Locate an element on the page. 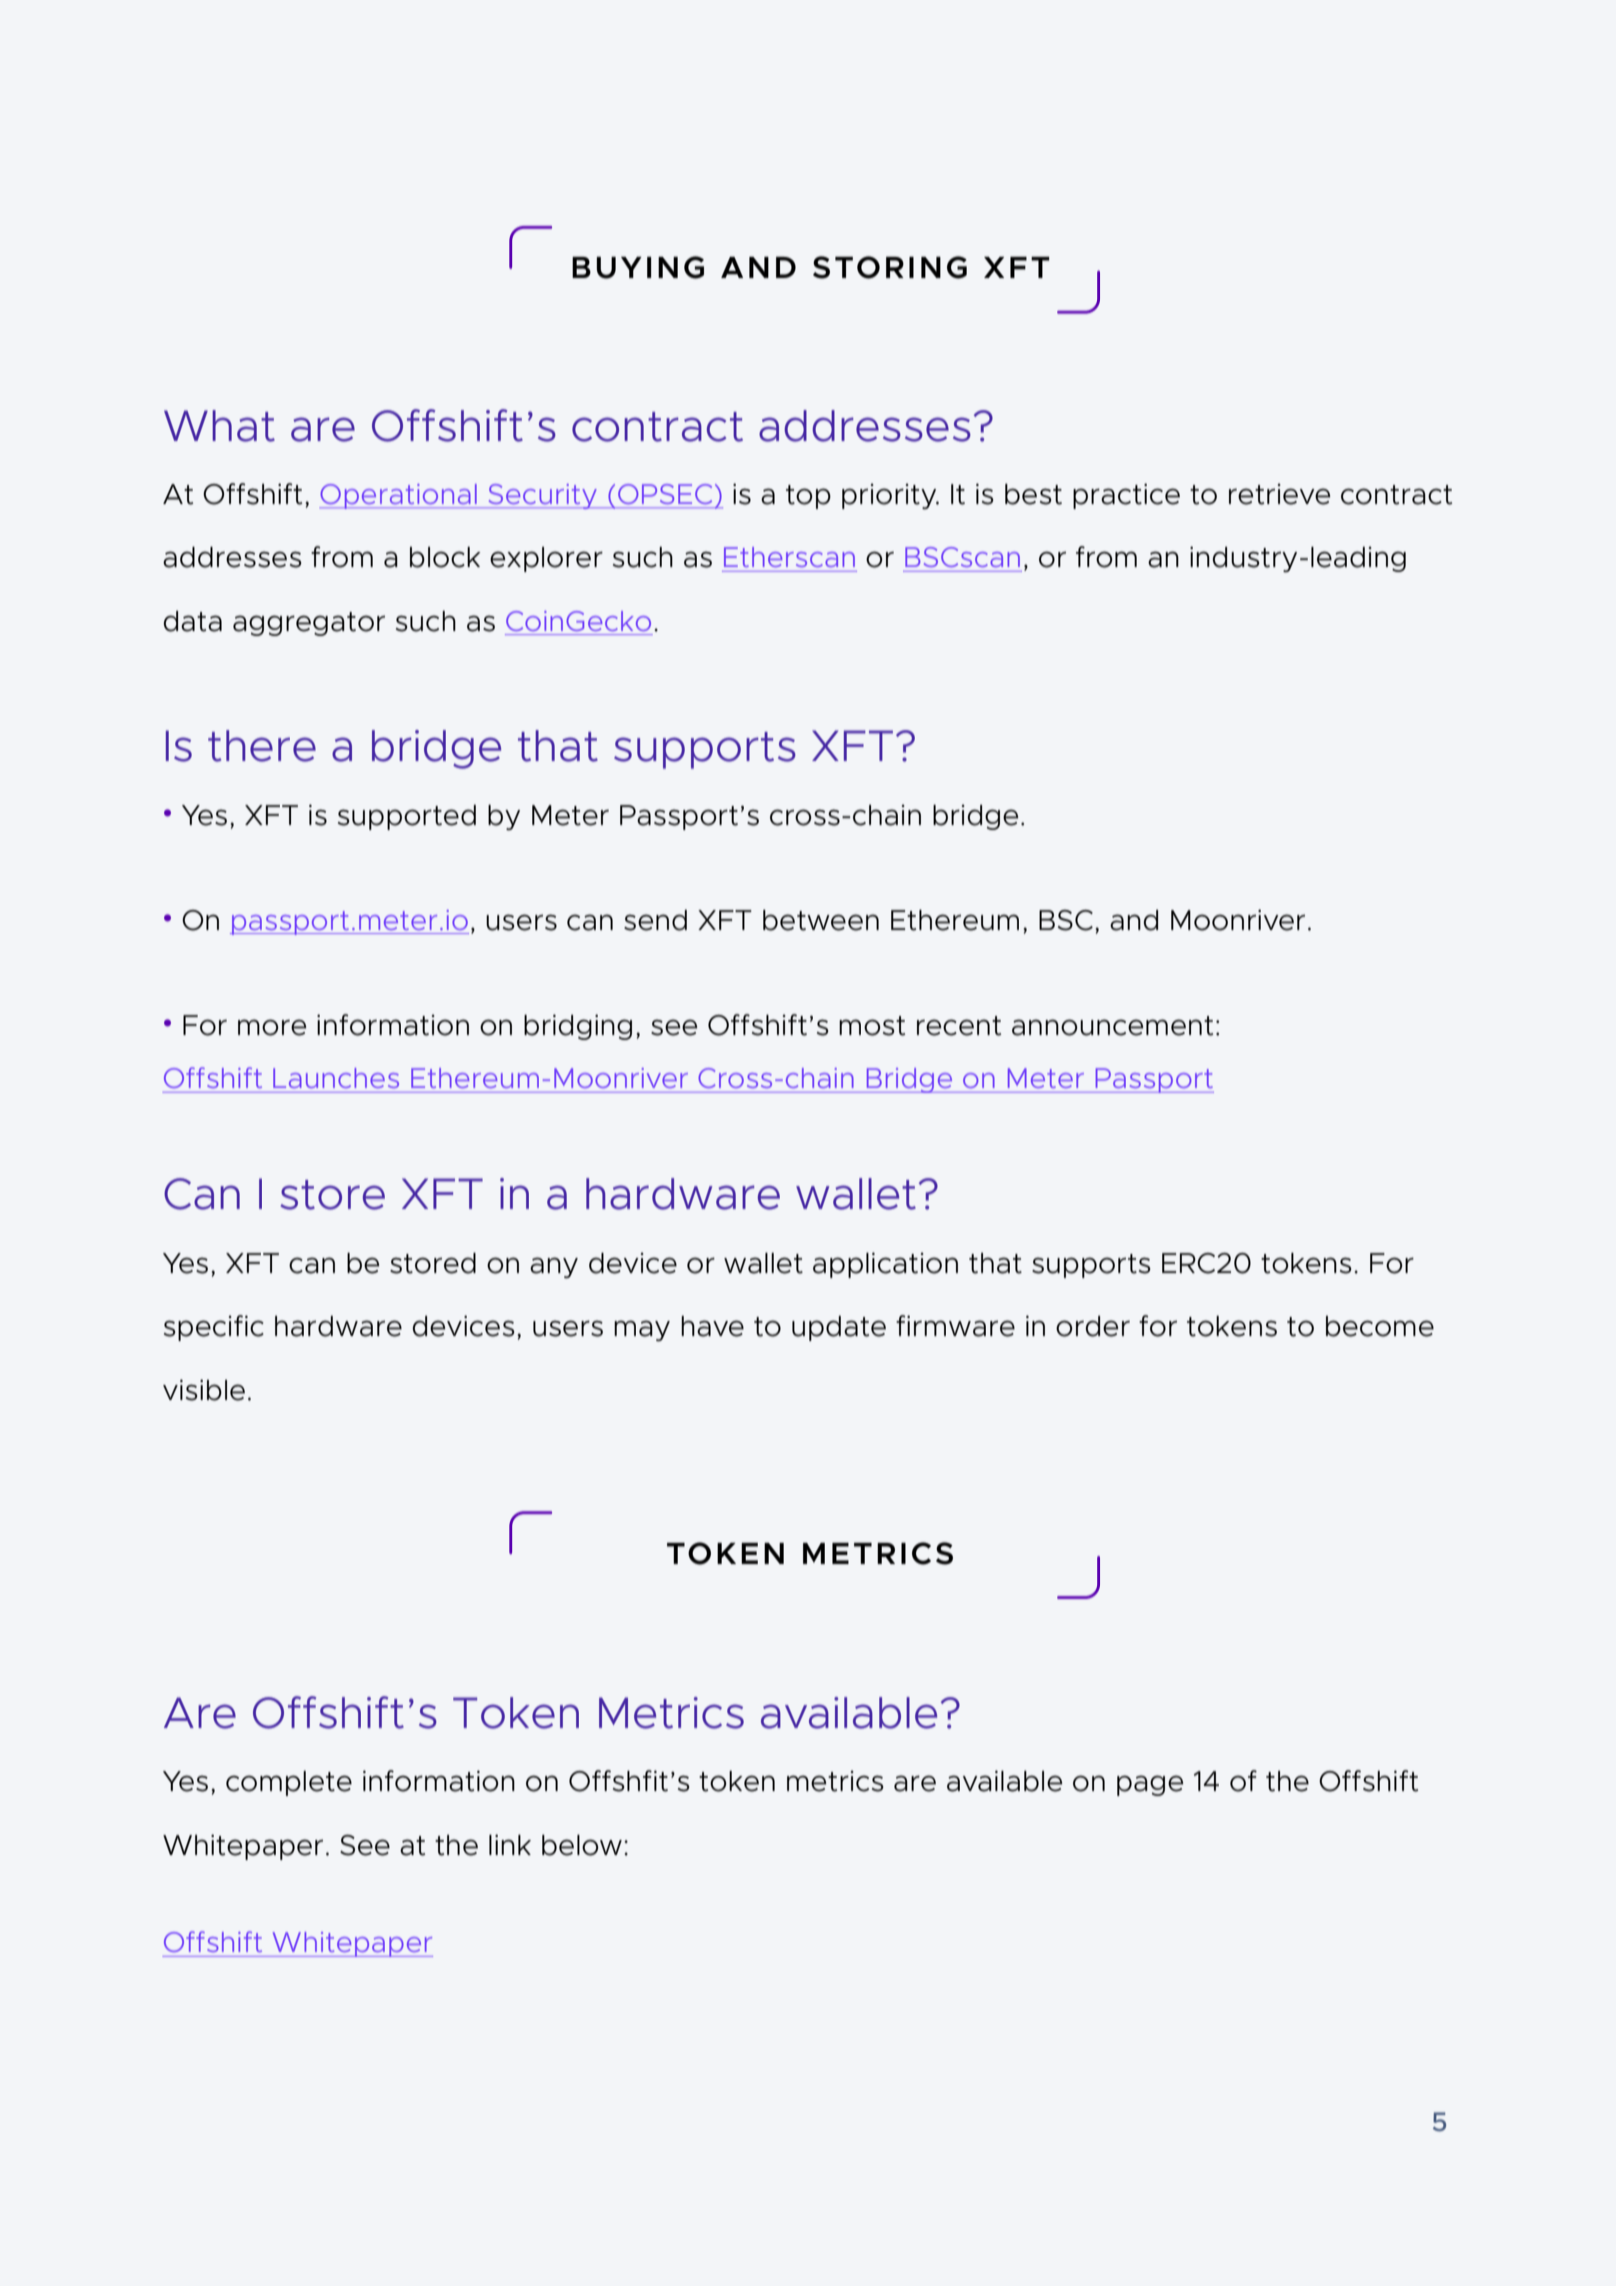  top is located at coordinates (808, 497).
